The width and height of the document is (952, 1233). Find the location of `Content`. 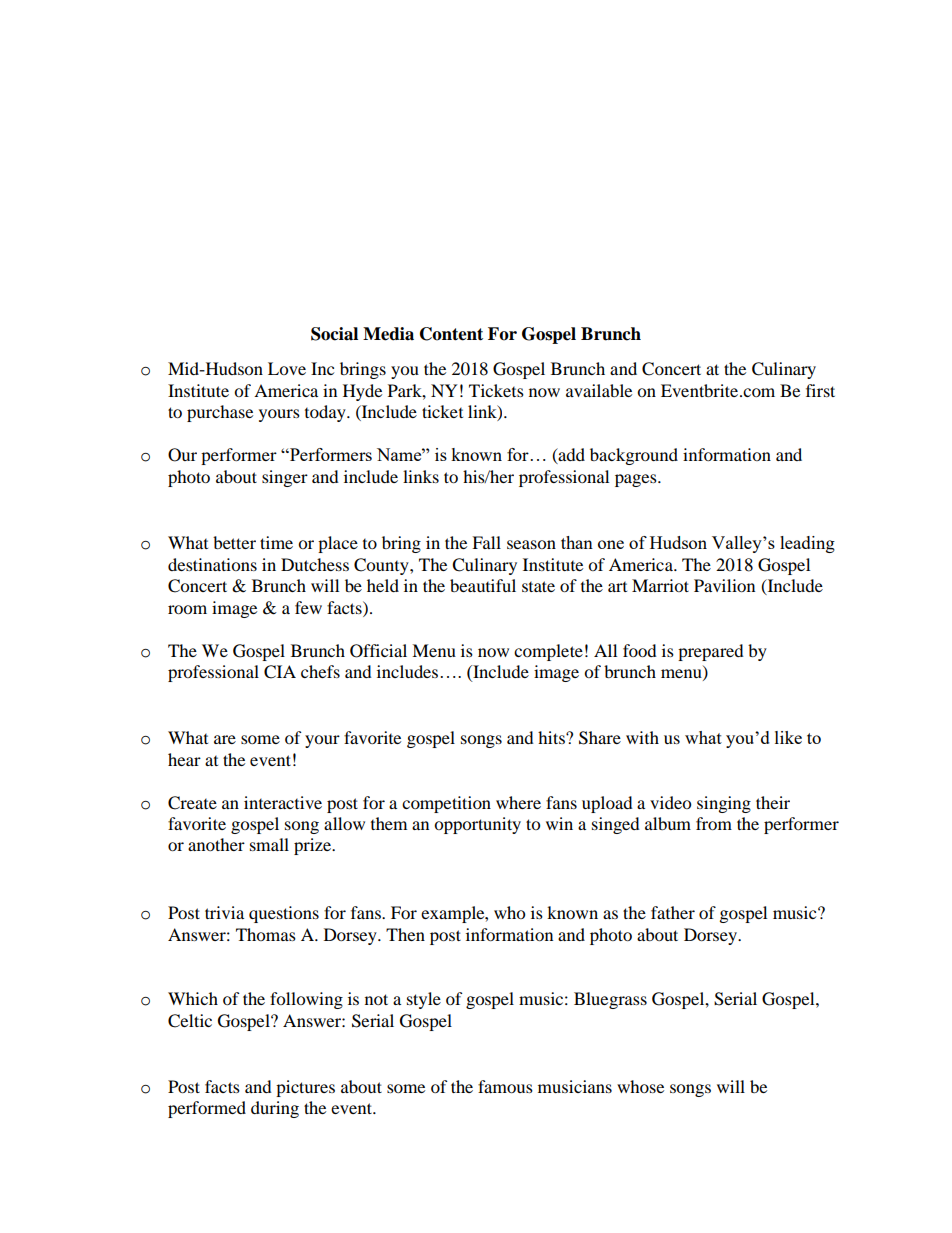

Content is located at coordinates (451, 334).
